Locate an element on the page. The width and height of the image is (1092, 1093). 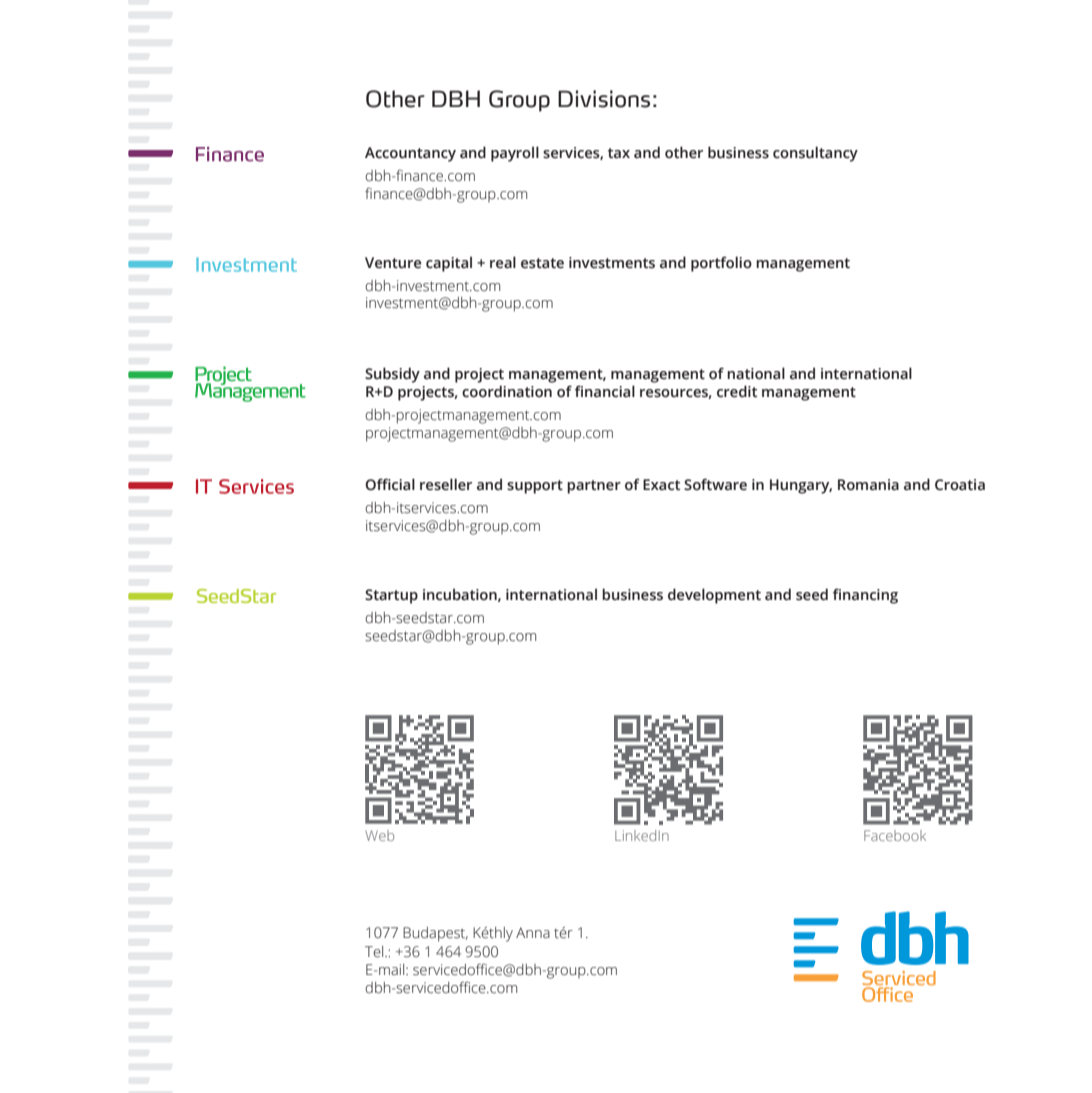
Budapest is located at coordinates (435, 934).
